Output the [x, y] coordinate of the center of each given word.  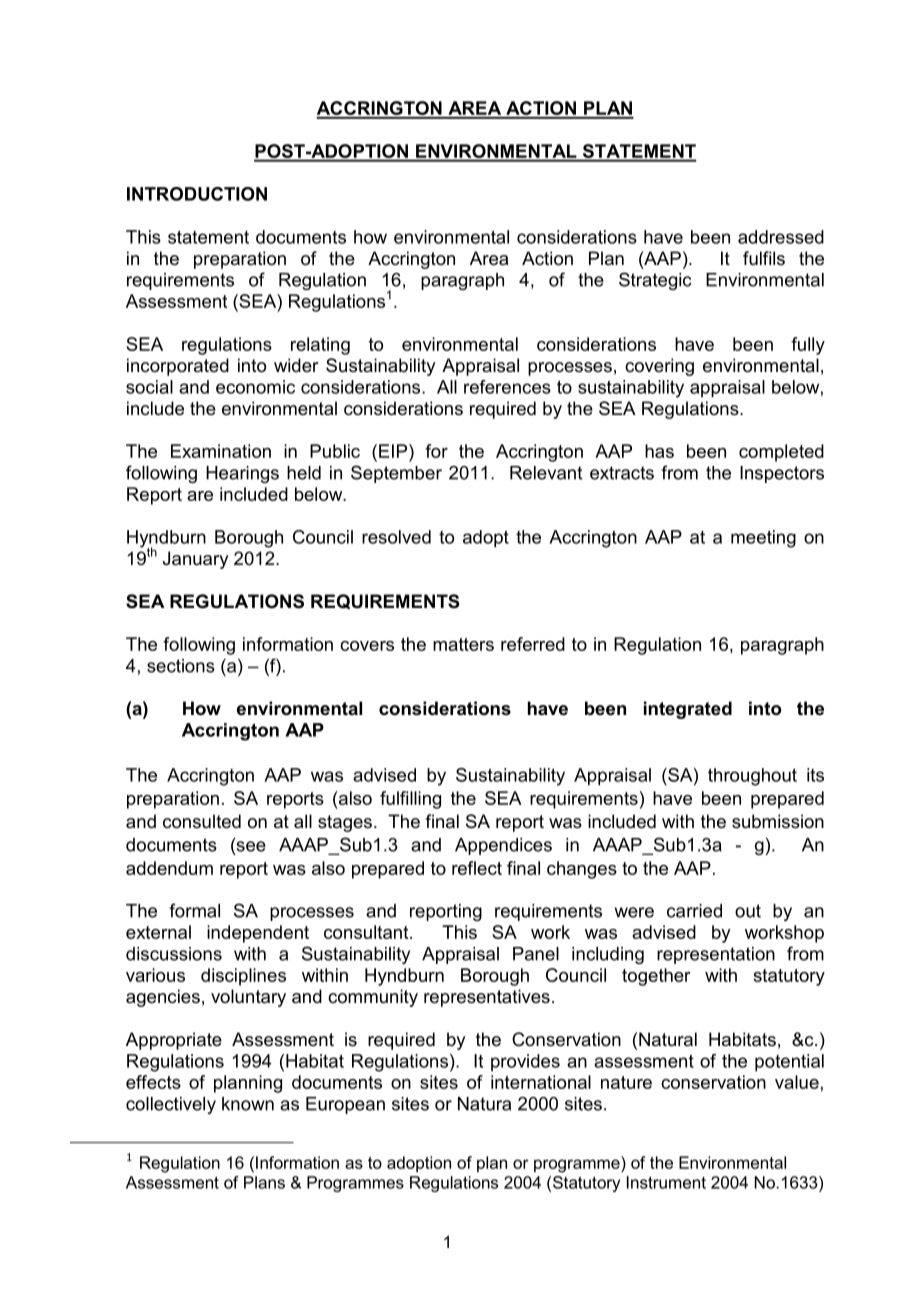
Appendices [503, 846]
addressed [781, 237]
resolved [396, 537]
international [541, 1082]
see [250, 846]
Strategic [655, 281]
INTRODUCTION [197, 194]
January [195, 560]
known [248, 1104]
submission [778, 821]
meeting [763, 539]
